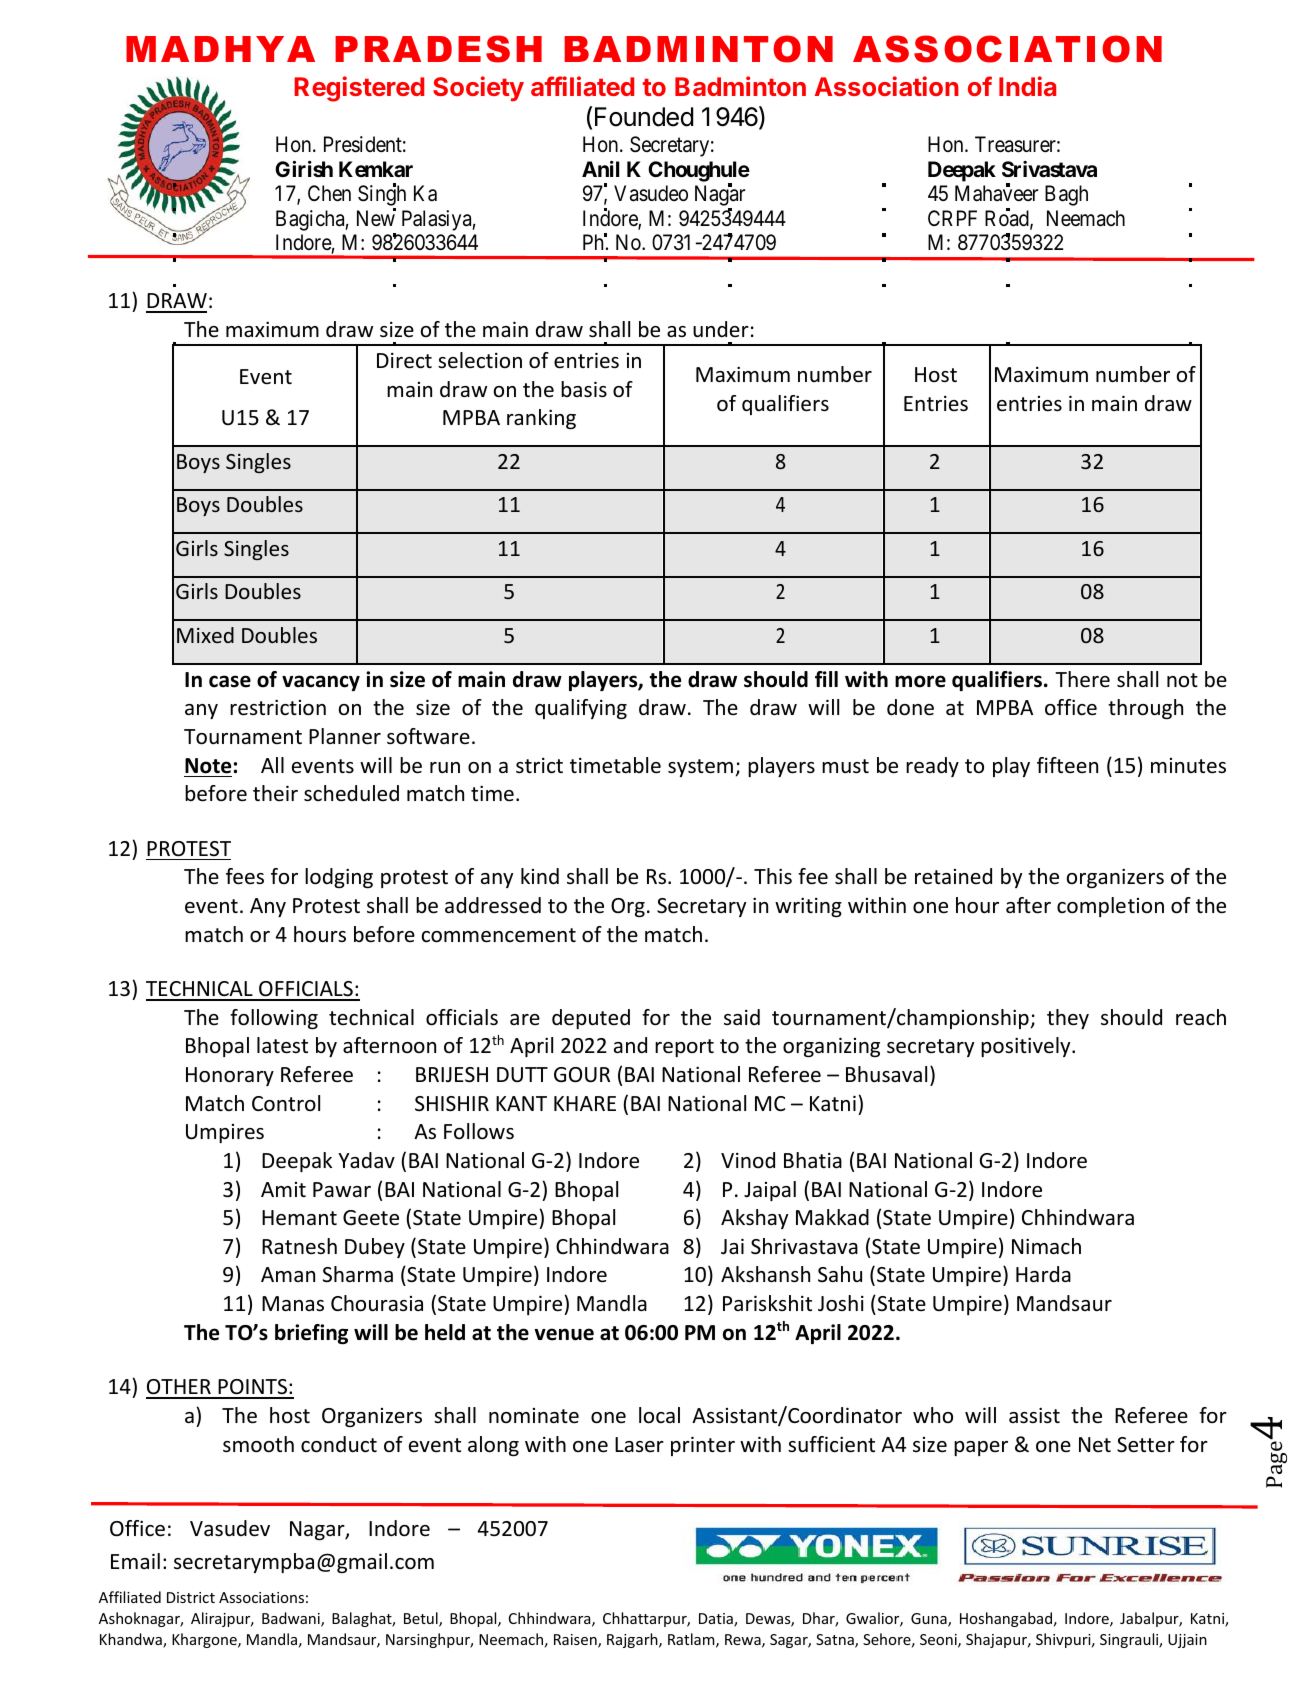  Describe the element at coordinates (135, 1561) in the screenshot. I see `Email` at that location.
